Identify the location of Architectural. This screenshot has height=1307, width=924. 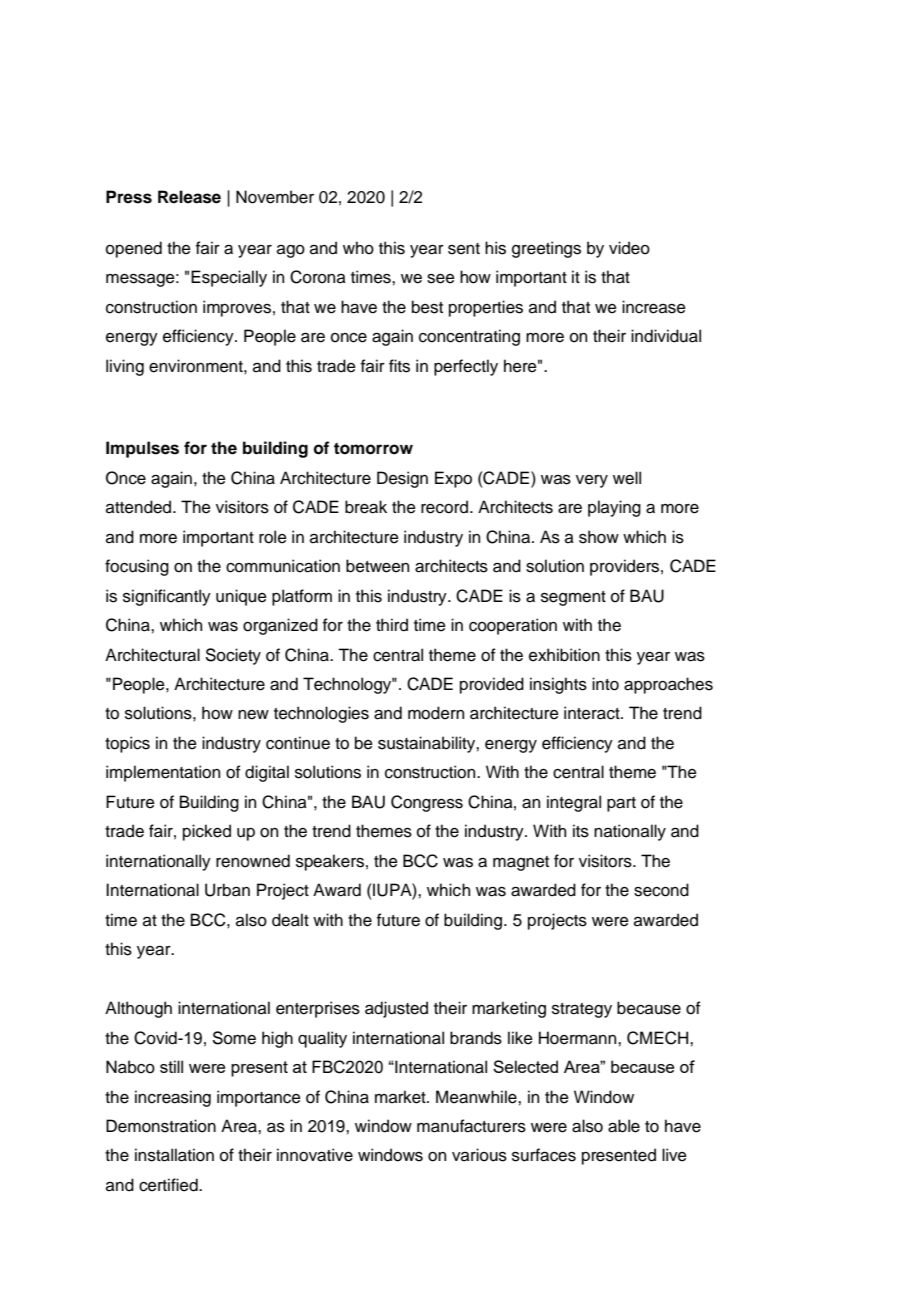
(152, 655).
